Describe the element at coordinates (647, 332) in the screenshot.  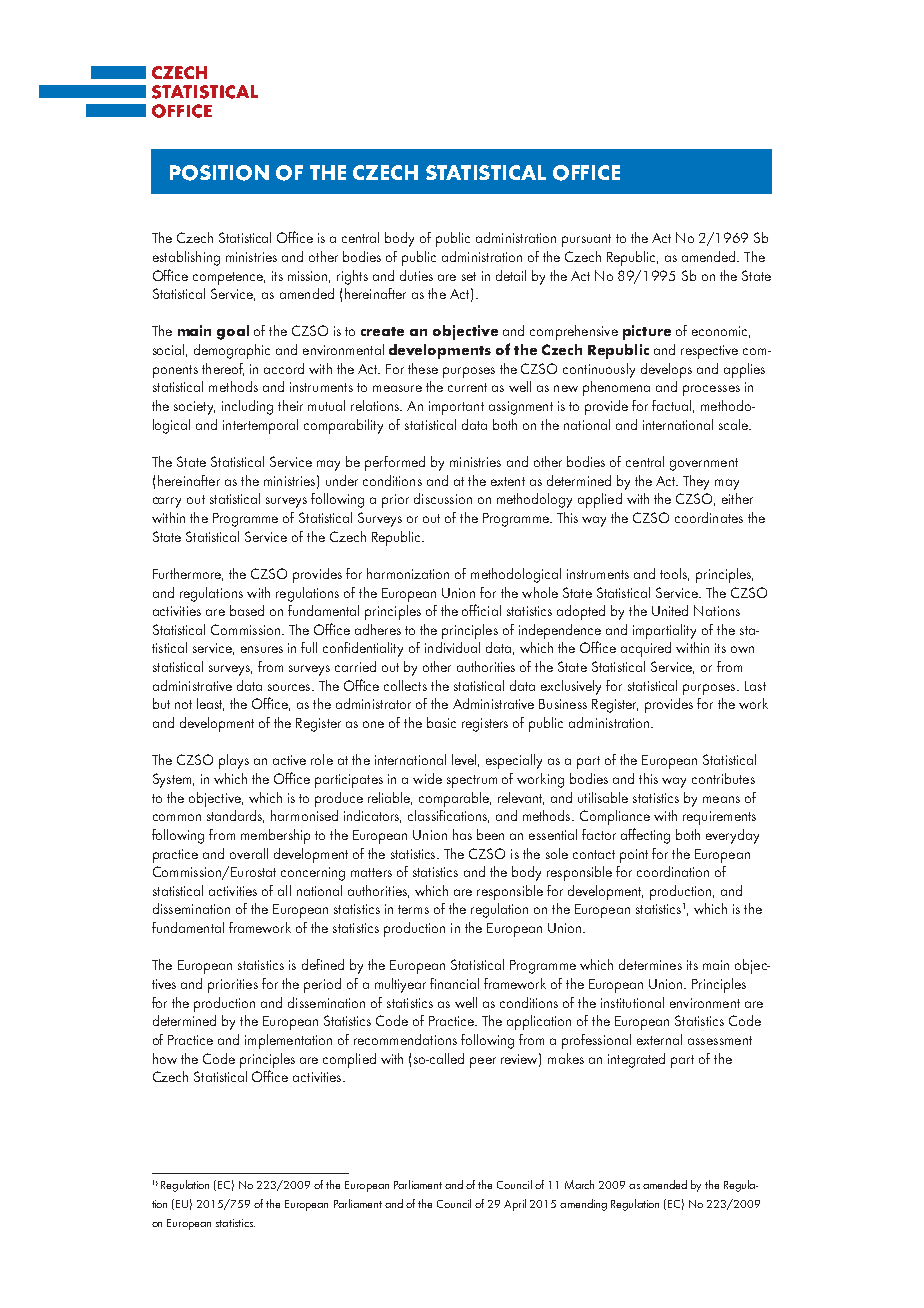
I see `picture` at that location.
